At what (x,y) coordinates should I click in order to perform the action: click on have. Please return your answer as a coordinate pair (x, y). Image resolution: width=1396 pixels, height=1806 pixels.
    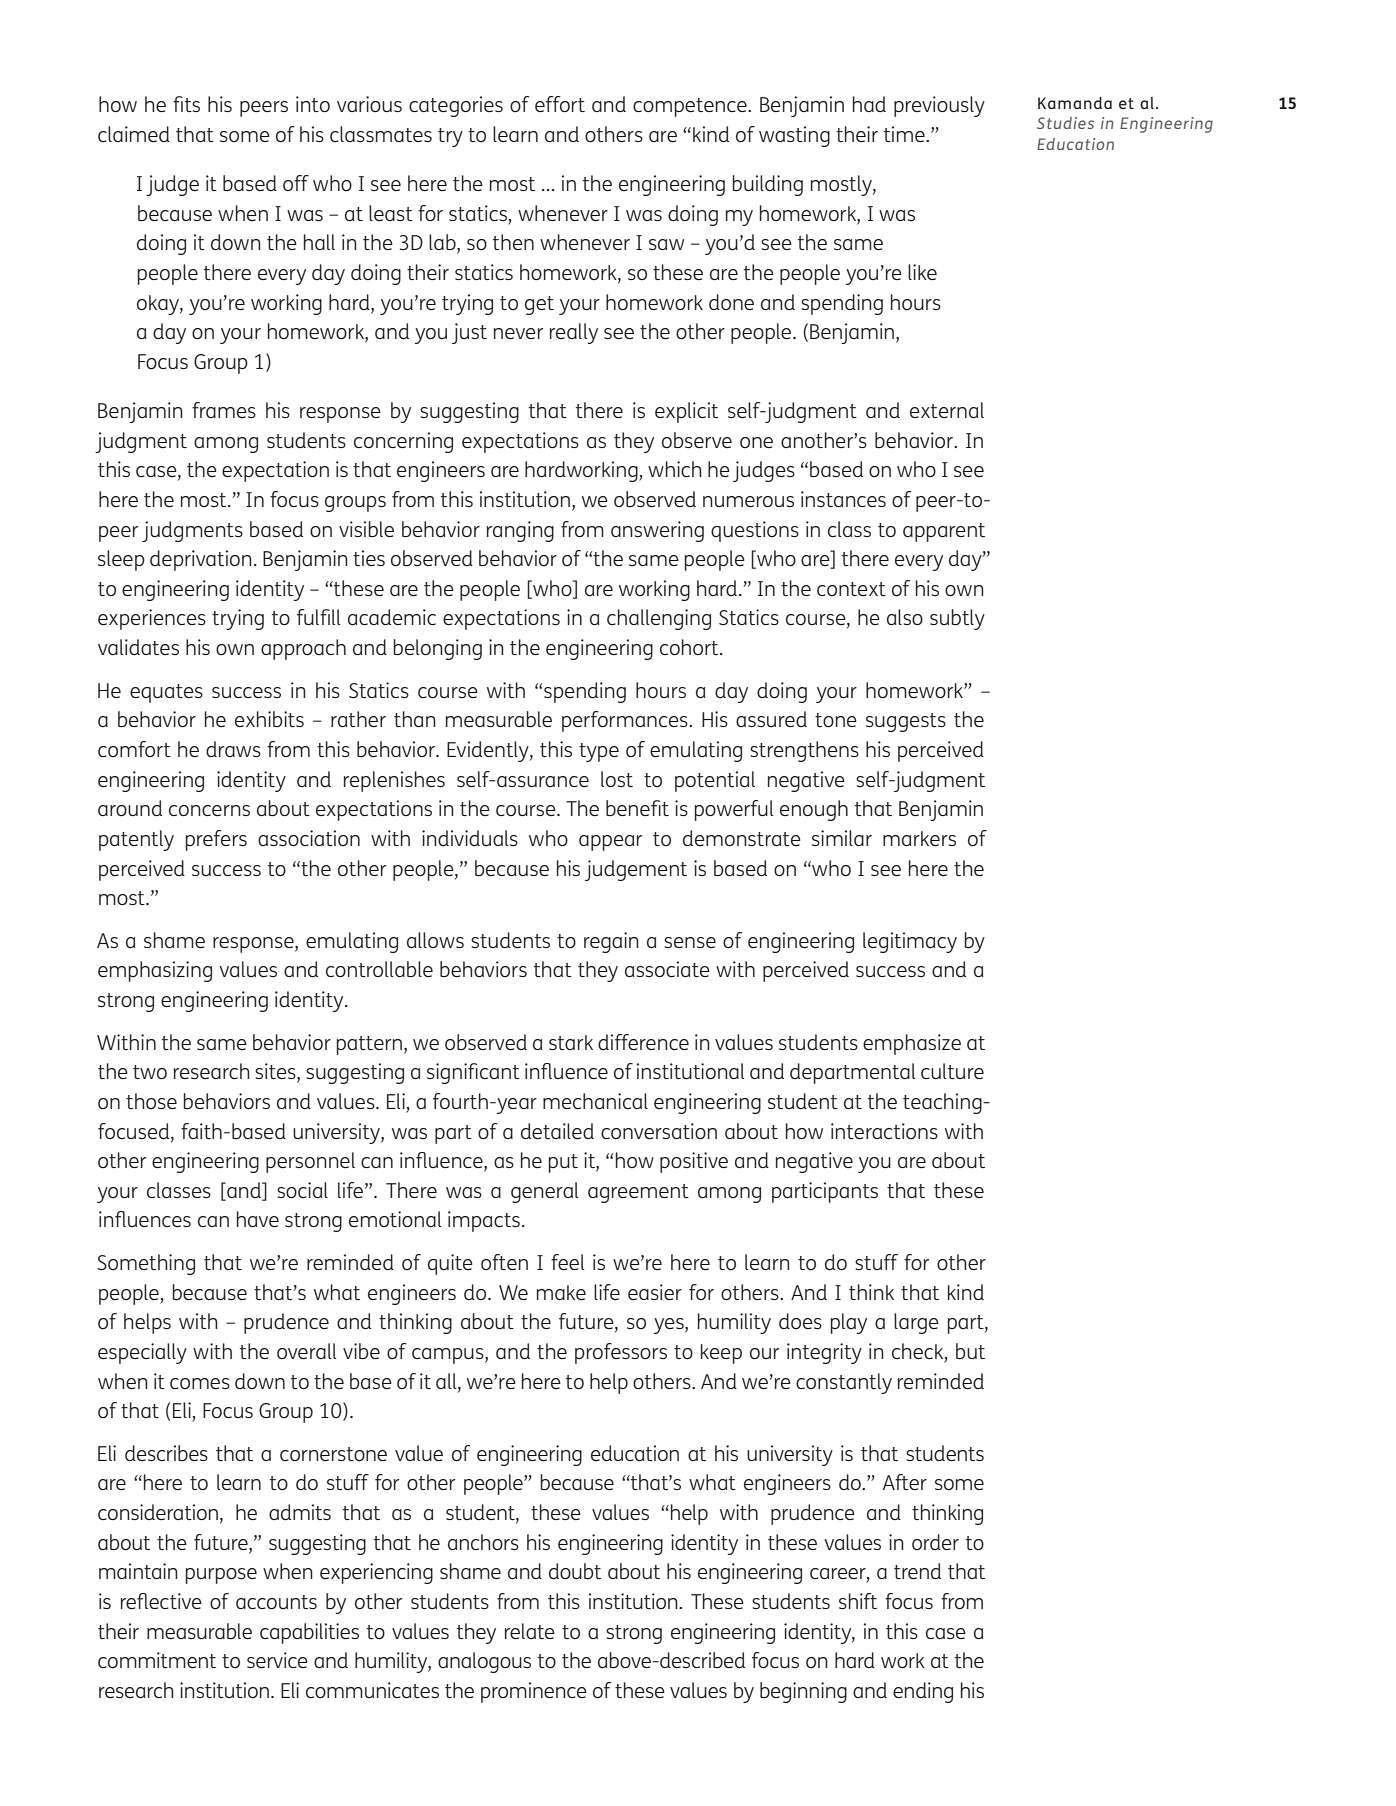
    Looking at the image, I should click on (258, 1219).
